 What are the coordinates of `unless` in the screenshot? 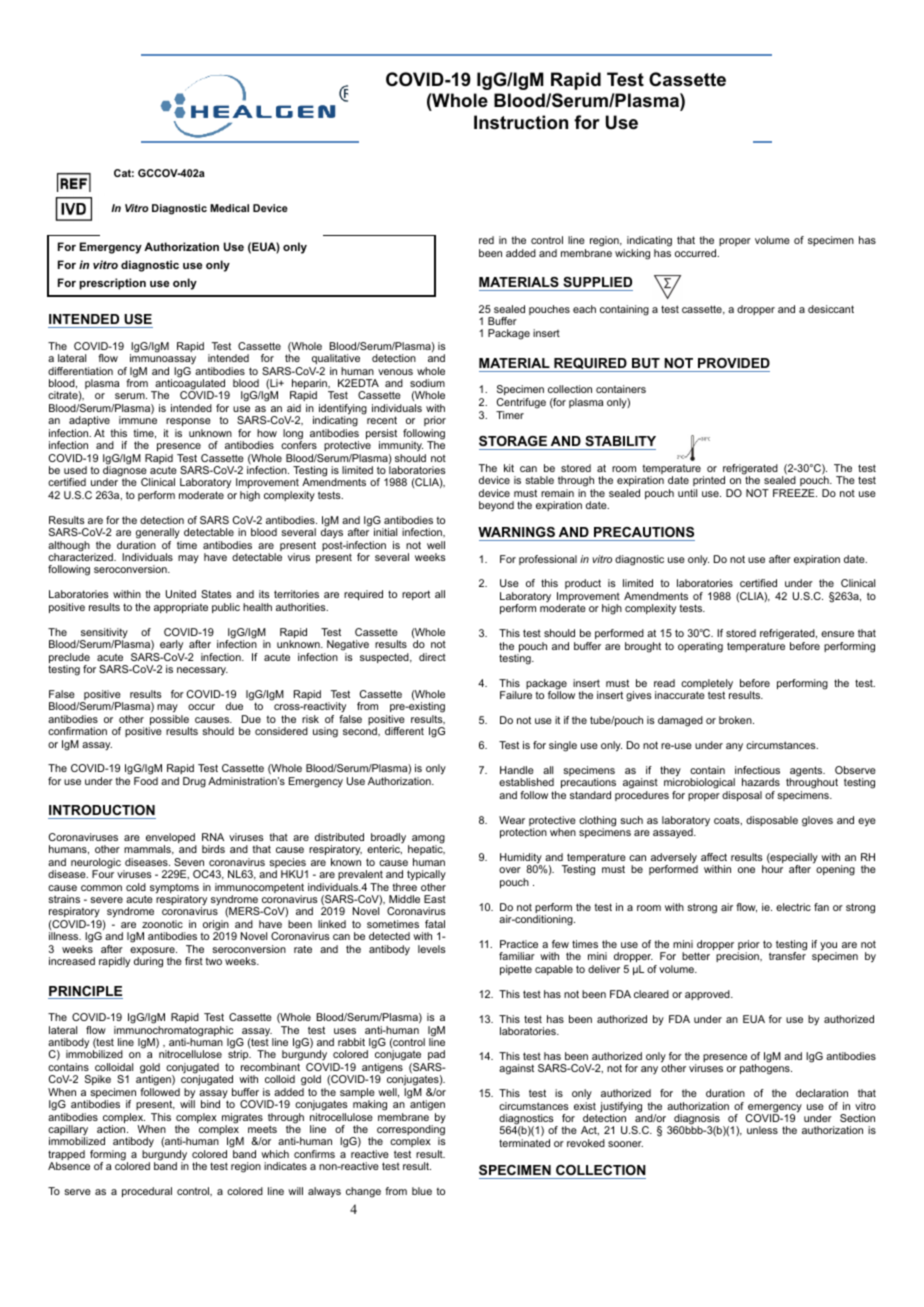 It's located at (762, 1130).
